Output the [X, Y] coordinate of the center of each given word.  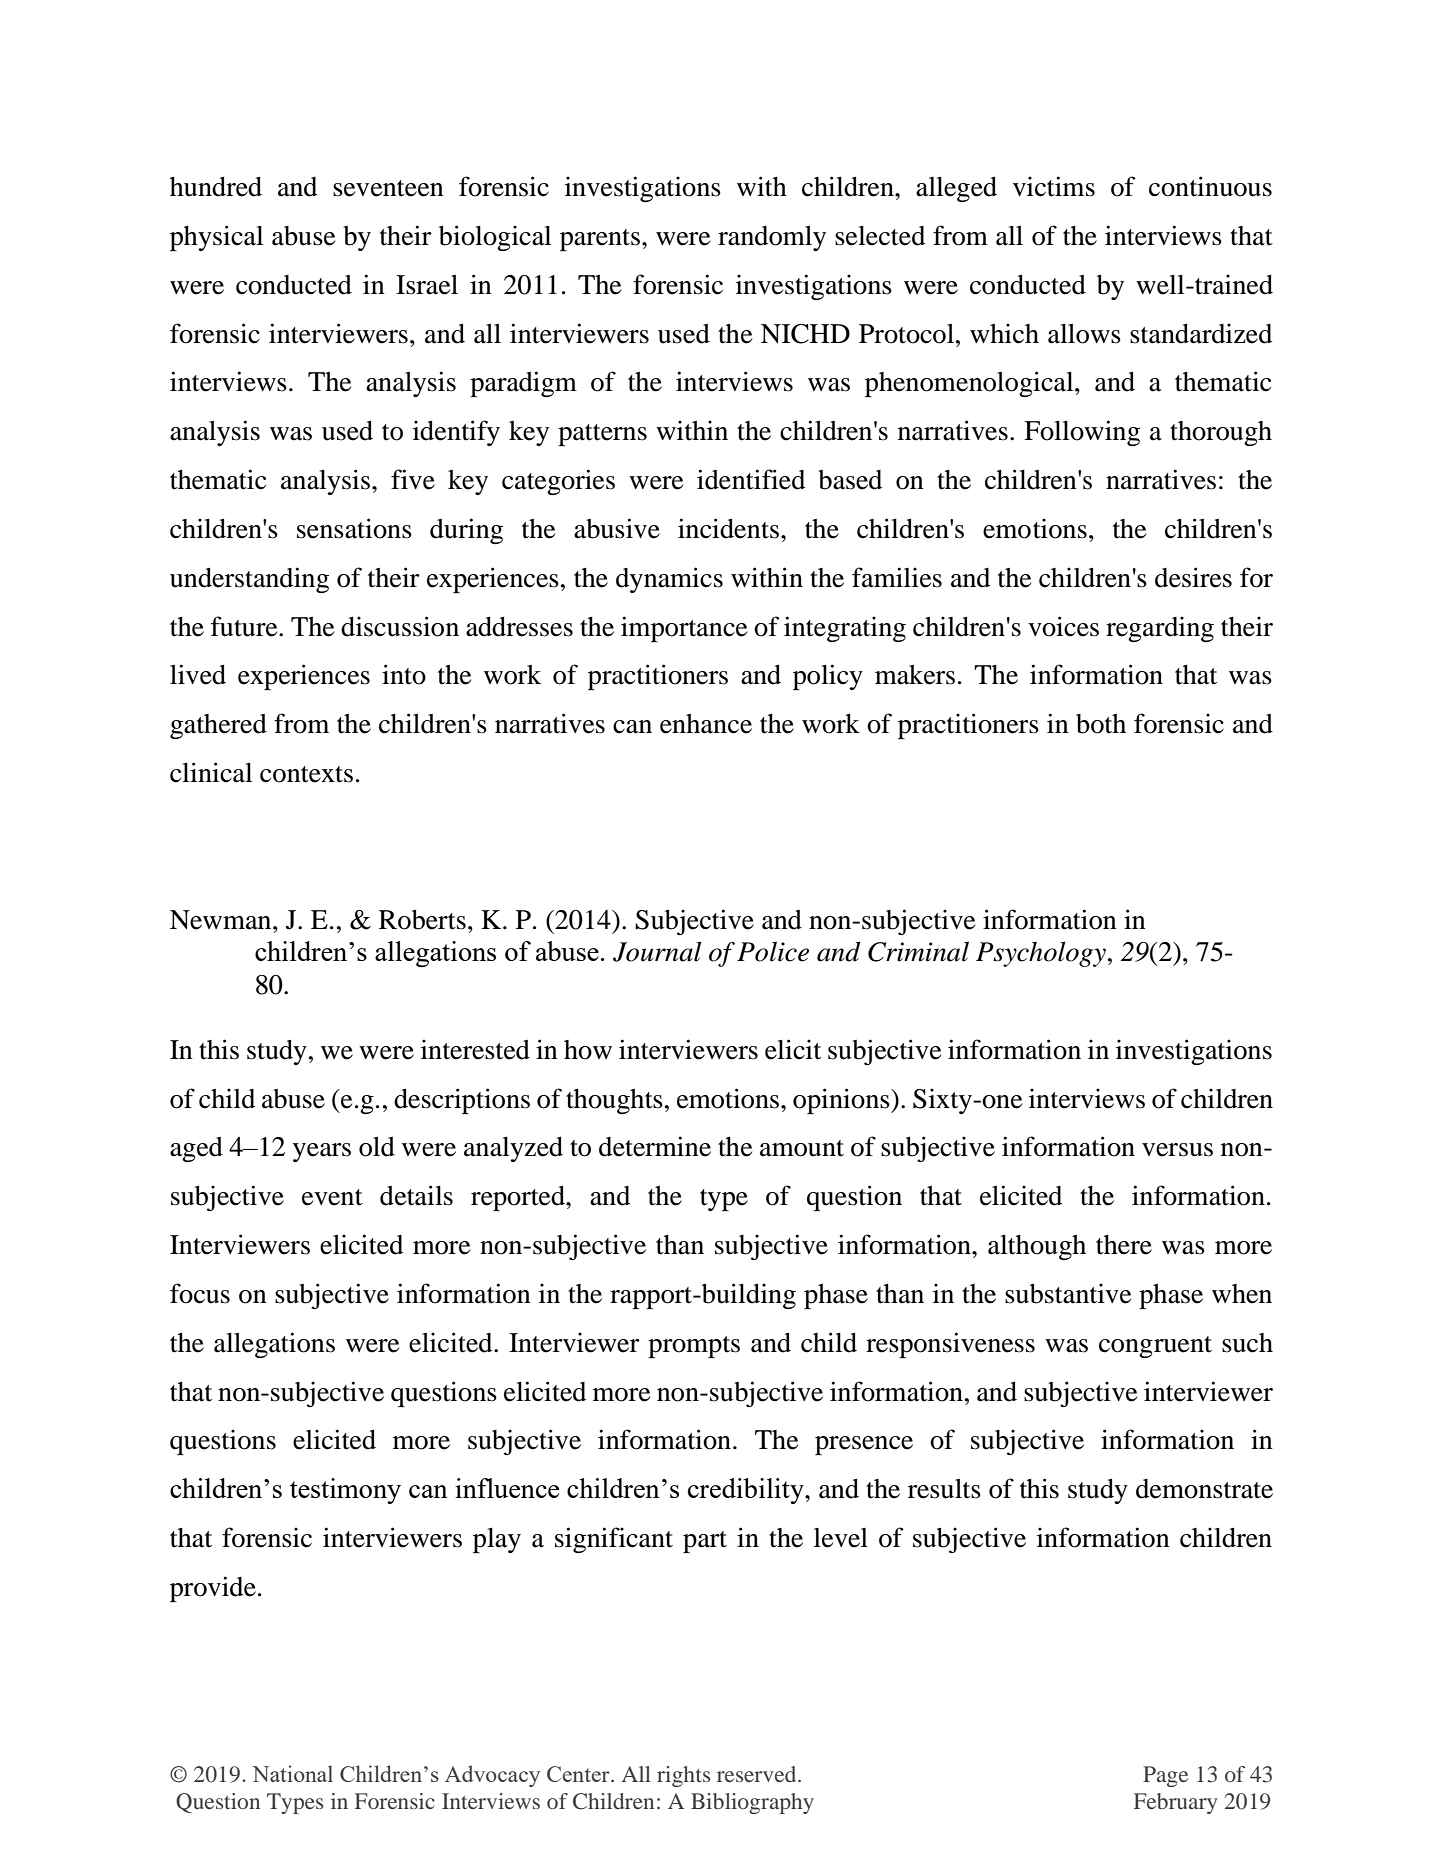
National [292, 1773]
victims [1054, 186]
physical [216, 238]
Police [773, 951]
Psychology [1041, 954]
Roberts [422, 920]
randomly [772, 238]
